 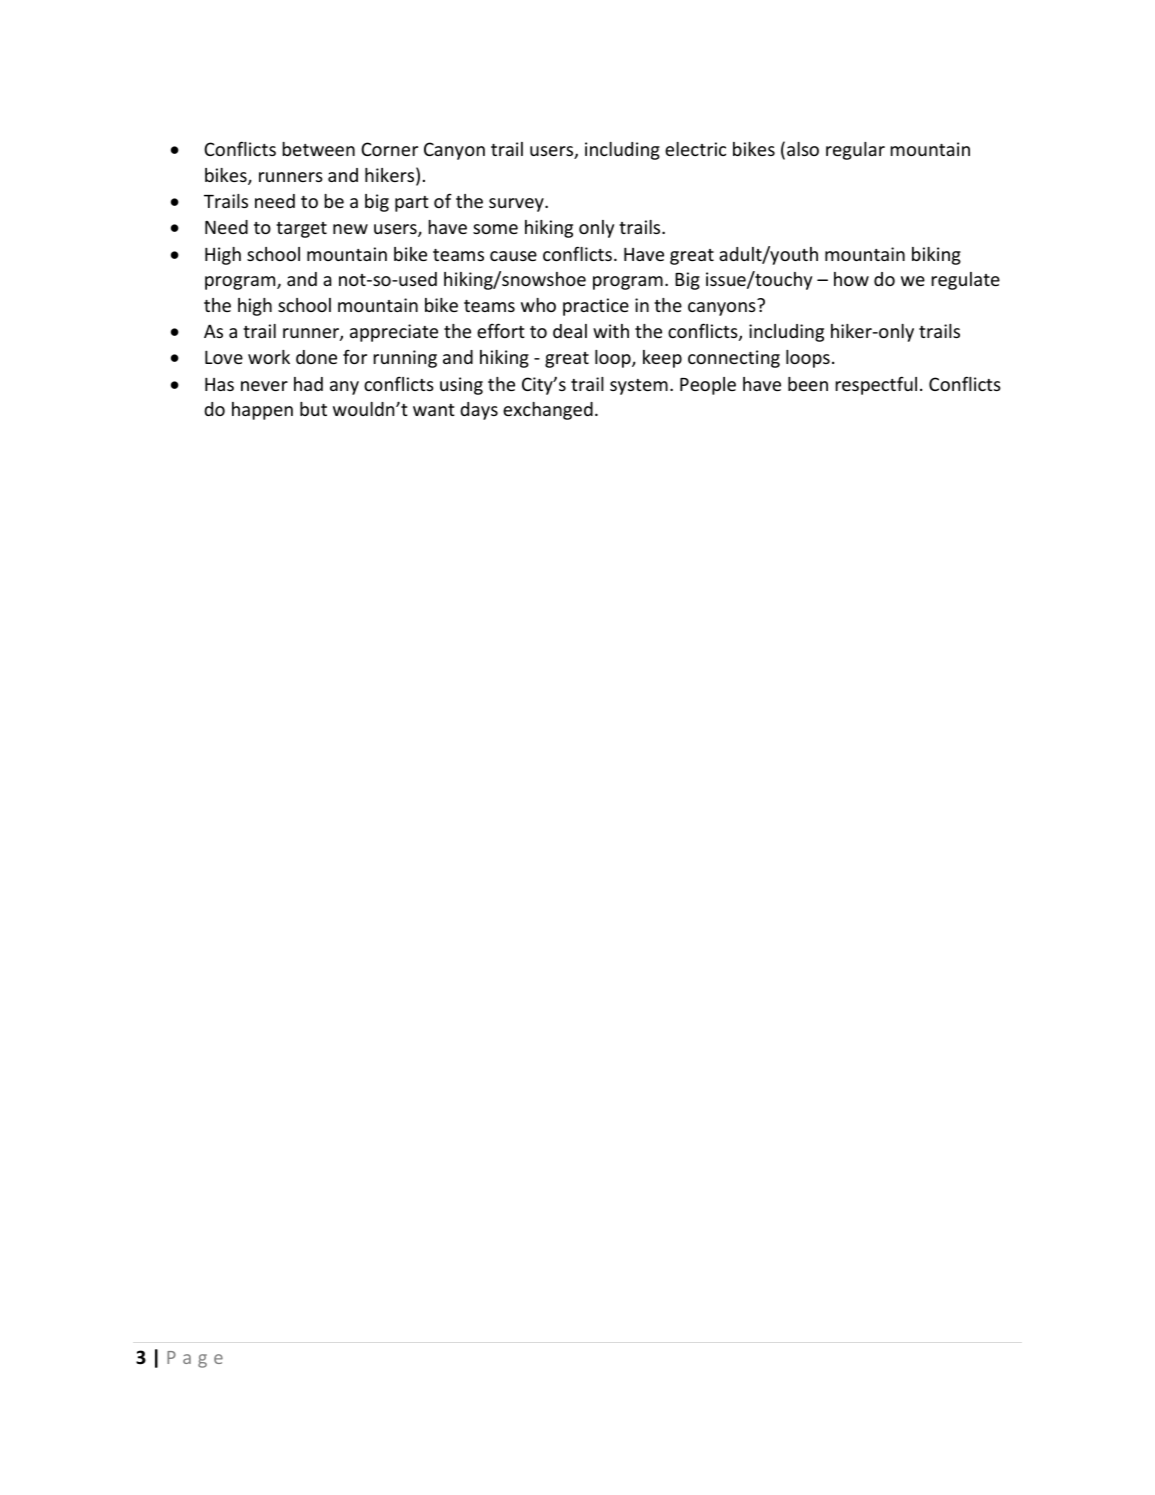 What do you see at coordinates (639, 387) in the page?
I see `system` at bounding box center [639, 387].
